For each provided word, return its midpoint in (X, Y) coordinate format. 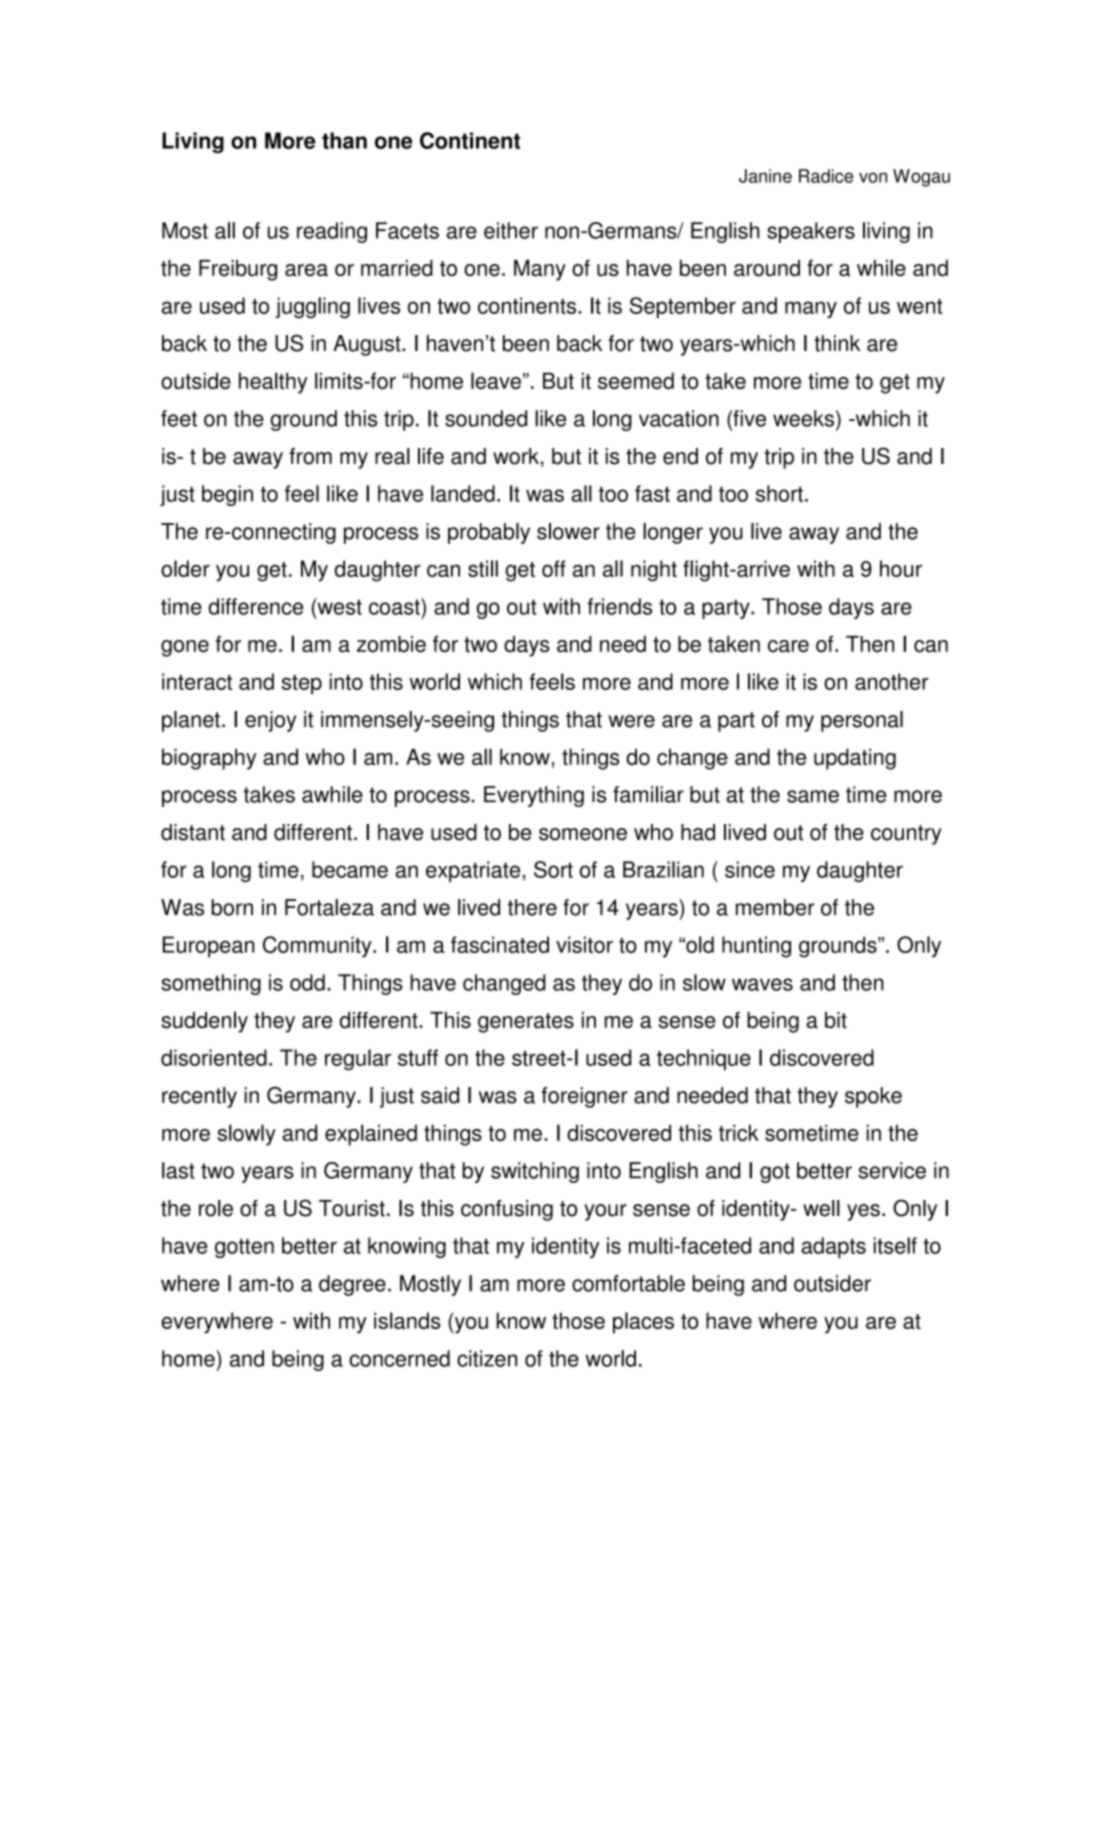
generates (526, 1023)
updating (855, 759)
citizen (487, 1358)
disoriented (214, 1057)
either (511, 230)
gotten (244, 1248)
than (344, 140)
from (310, 456)
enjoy (271, 721)
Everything (534, 796)
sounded (486, 418)
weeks (803, 418)
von (873, 177)
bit (836, 1020)
